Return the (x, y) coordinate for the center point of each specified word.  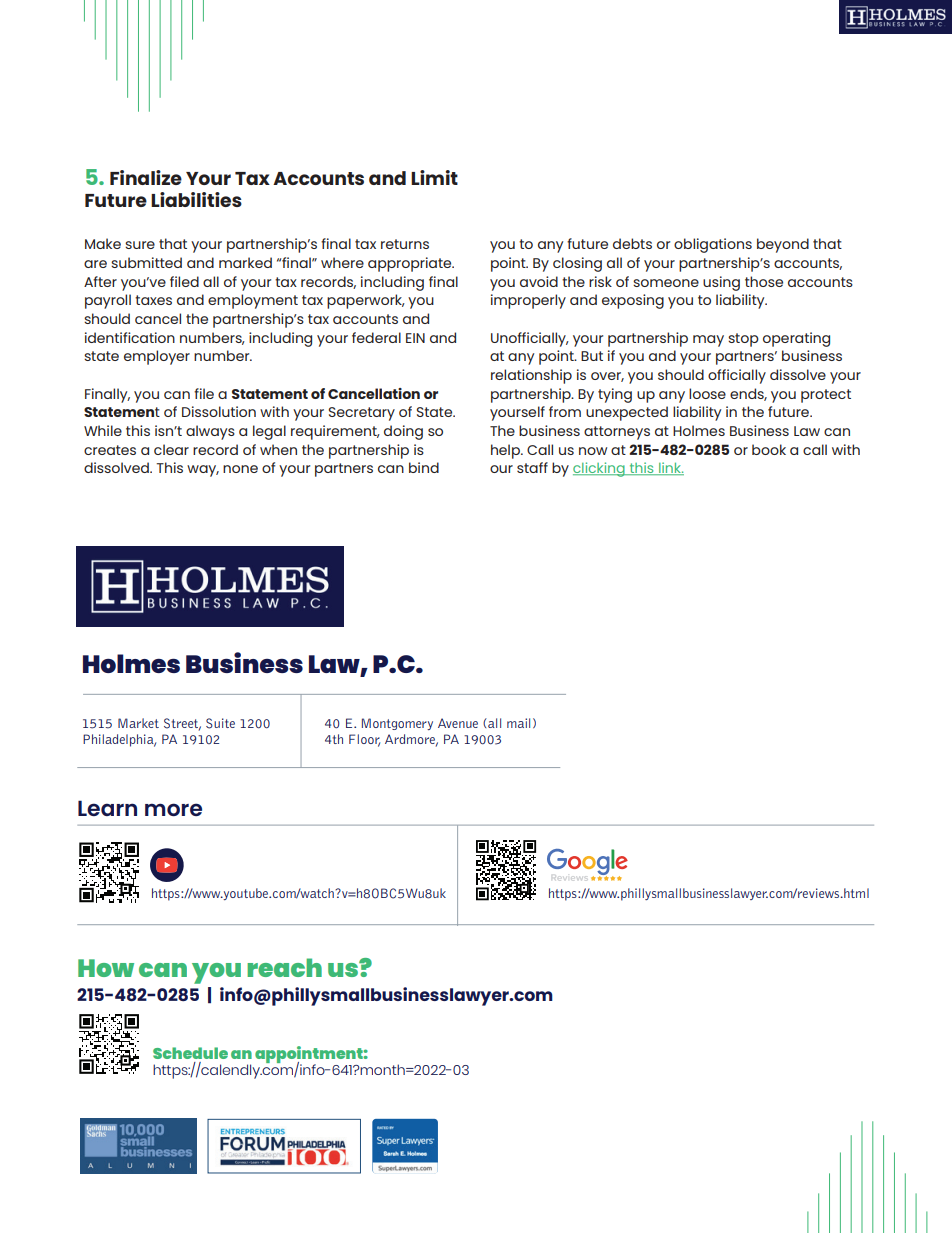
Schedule (190, 1053)
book (769, 449)
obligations (713, 245)
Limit (434, 177)
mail (518, 723)
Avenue (458, 723)
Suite (220, 723)
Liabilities (196, 199)
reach (284, 967)
